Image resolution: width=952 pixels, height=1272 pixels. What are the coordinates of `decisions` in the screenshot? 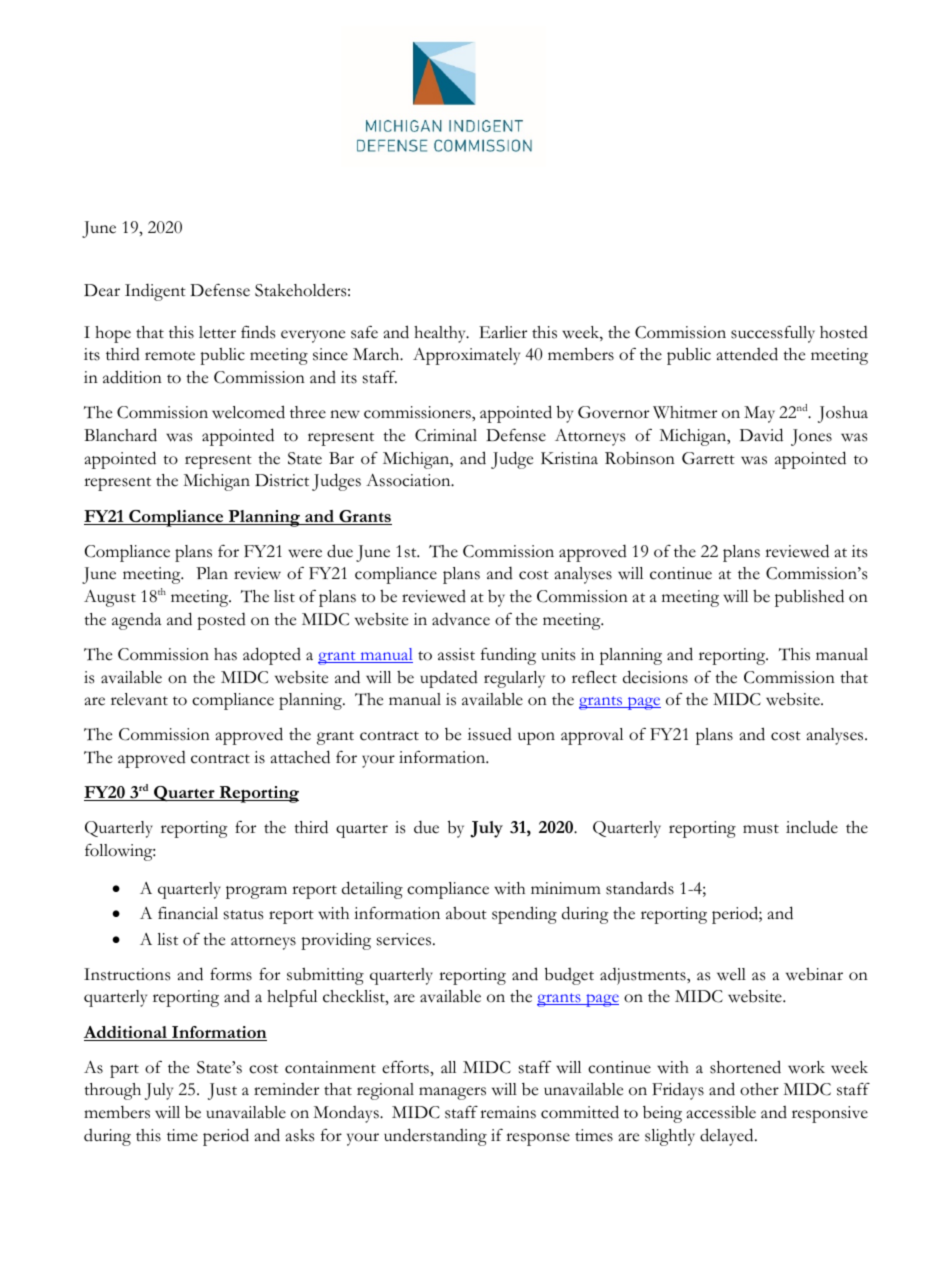 It's located at (655, 677).
